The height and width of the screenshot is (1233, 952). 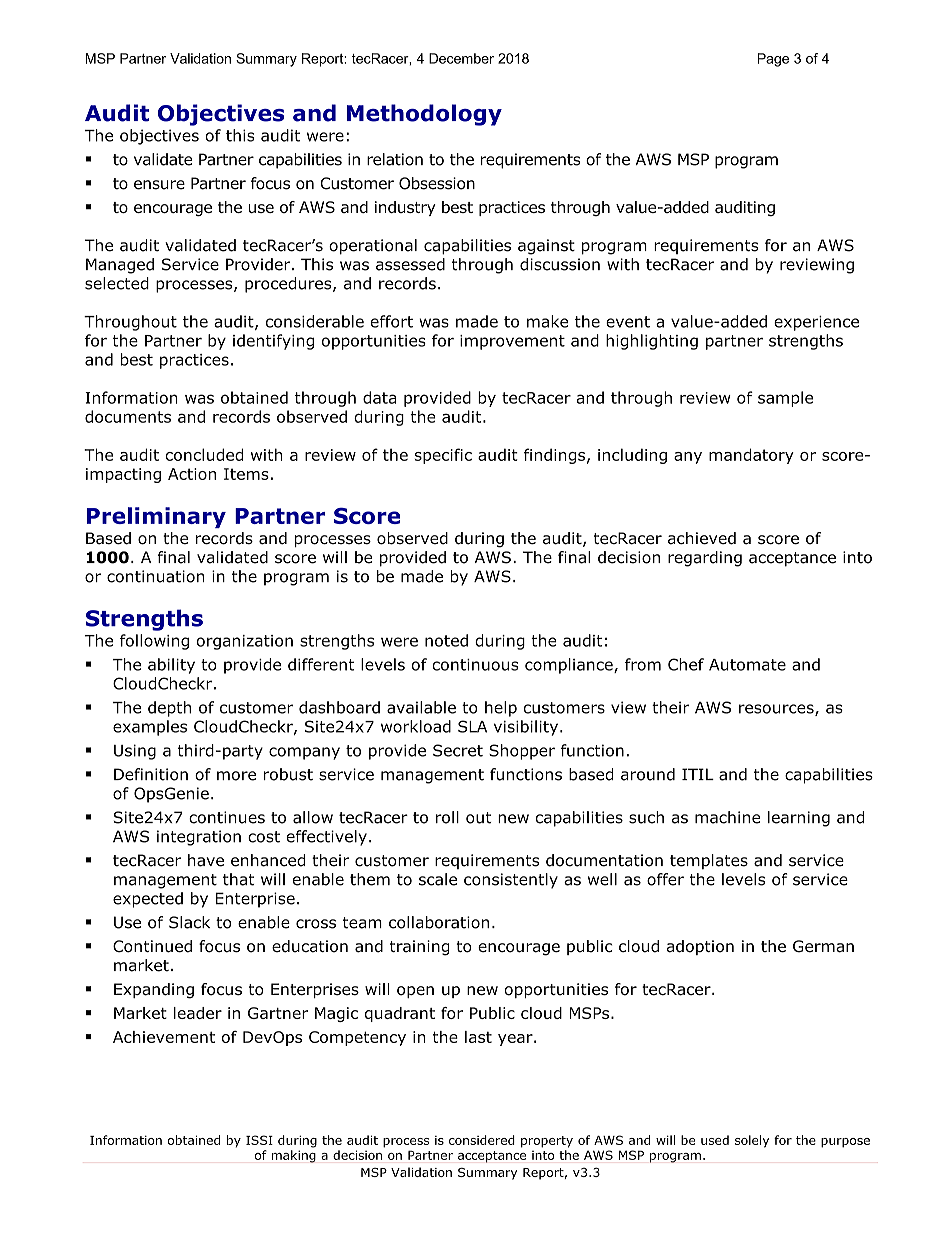 What do you see at coordinates (511, 881) in the screenshot?
I see `consistently` at bounding box center [511, 881].
